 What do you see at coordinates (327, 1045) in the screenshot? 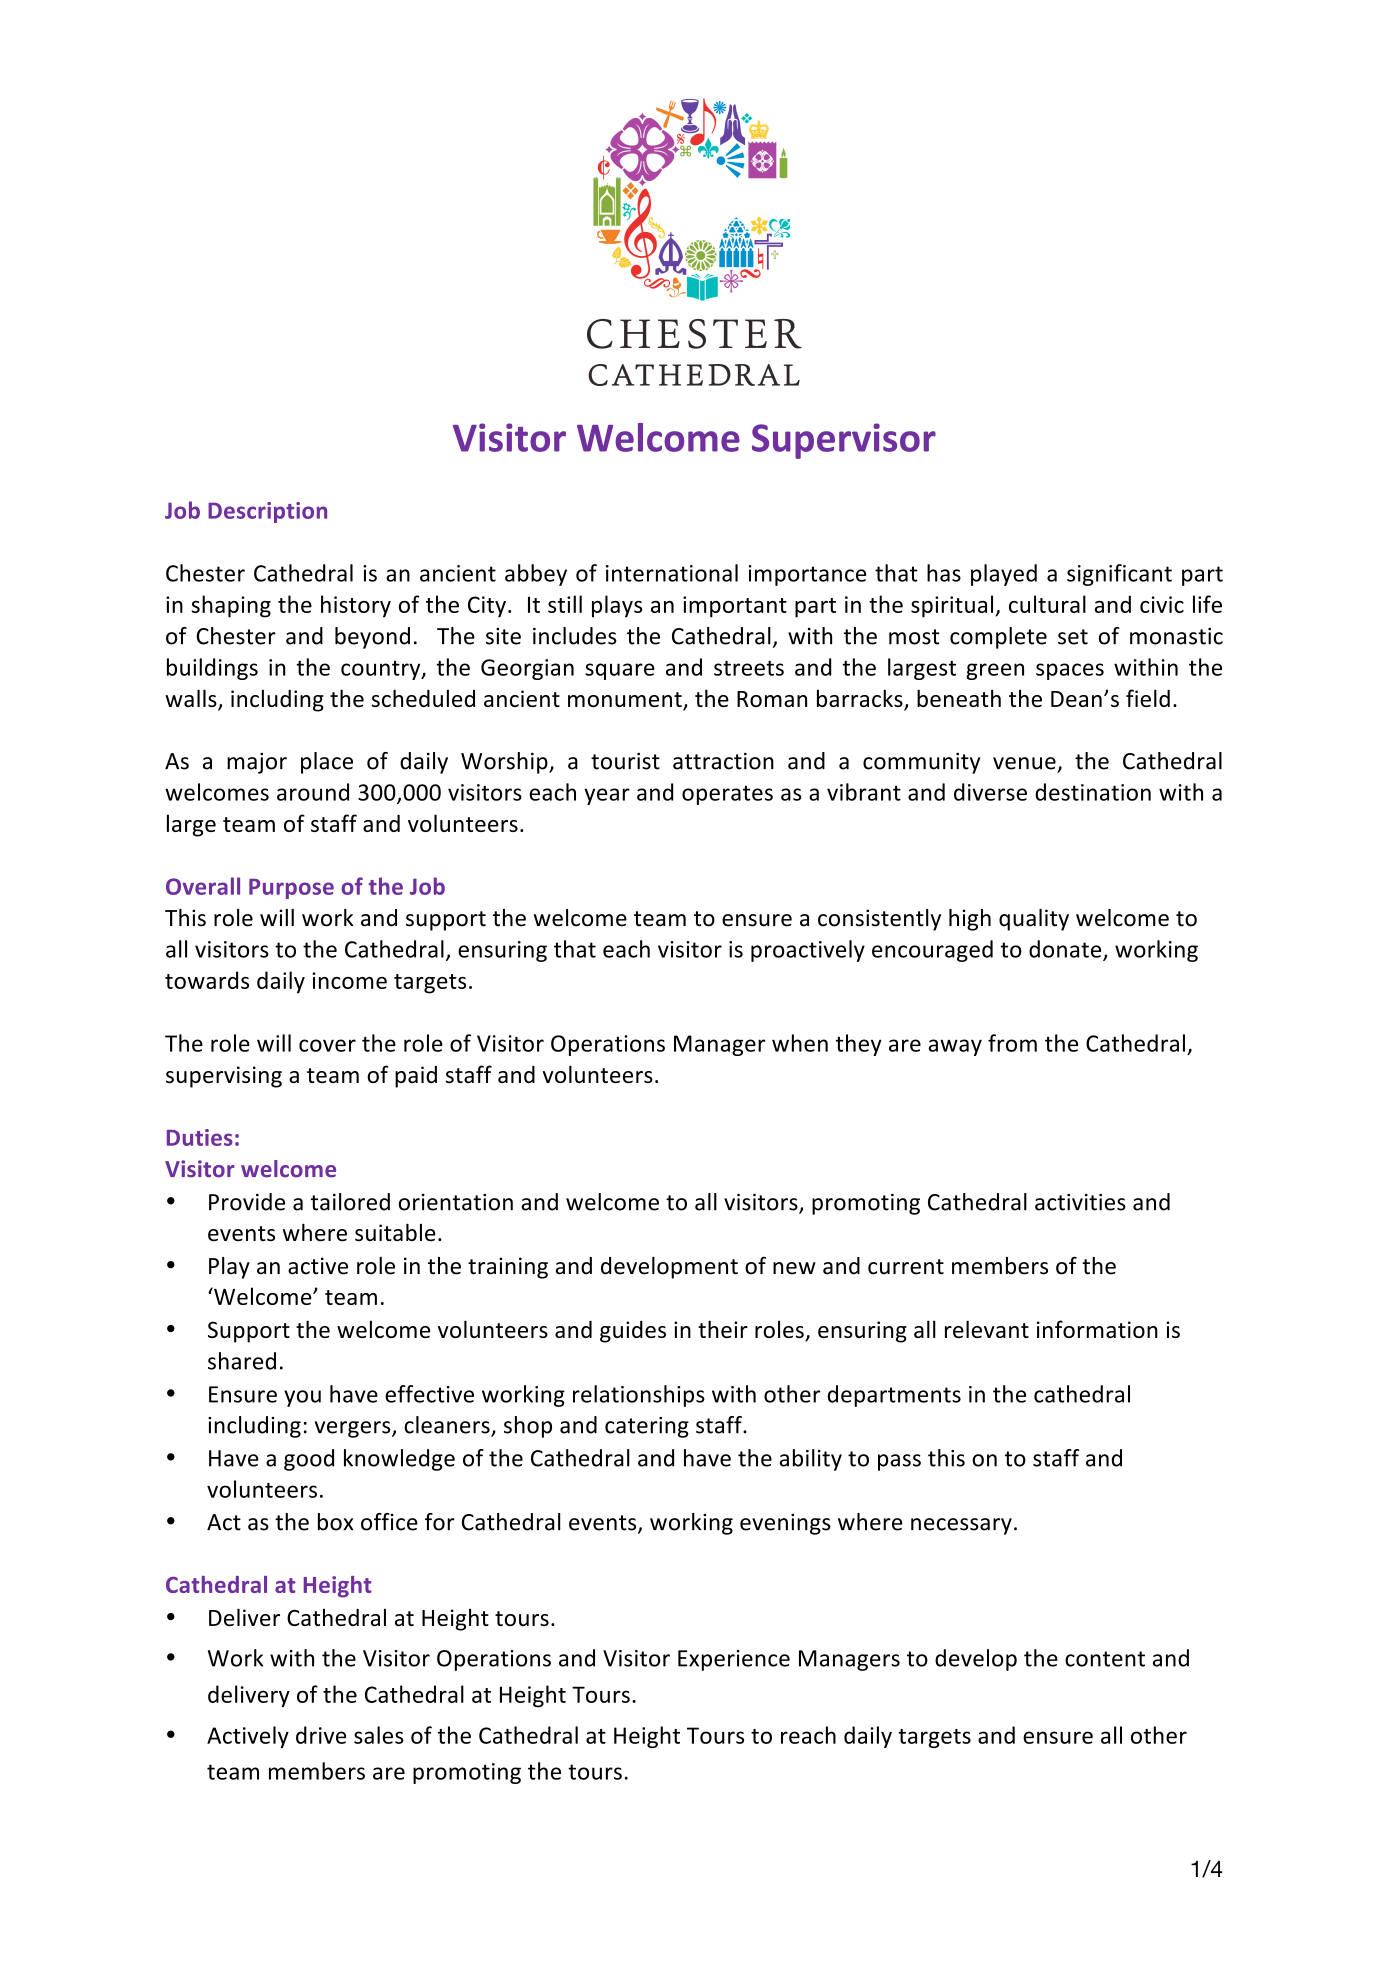
I see `cover` at bounding box center [327, 1045].
